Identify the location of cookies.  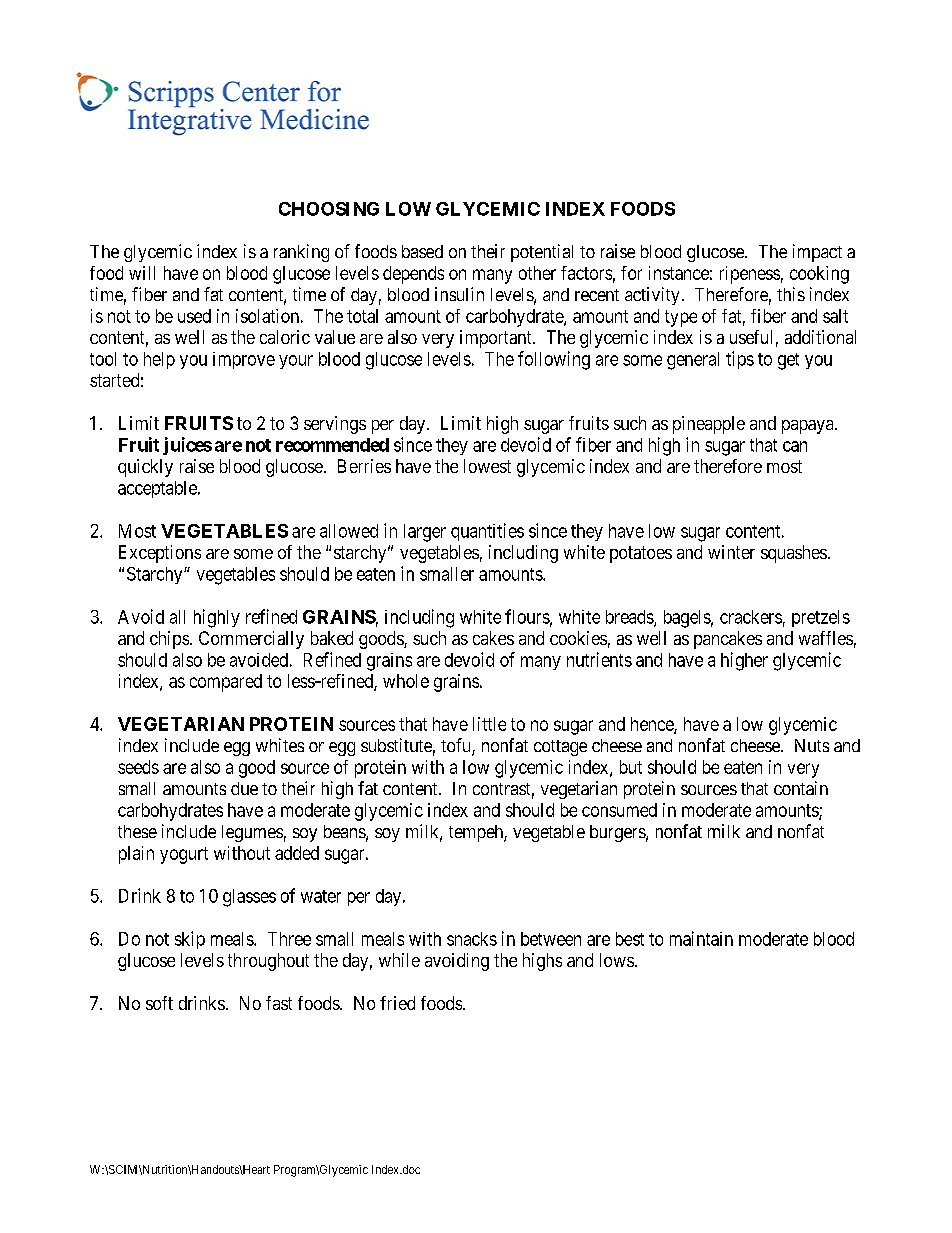
(578, 638).
